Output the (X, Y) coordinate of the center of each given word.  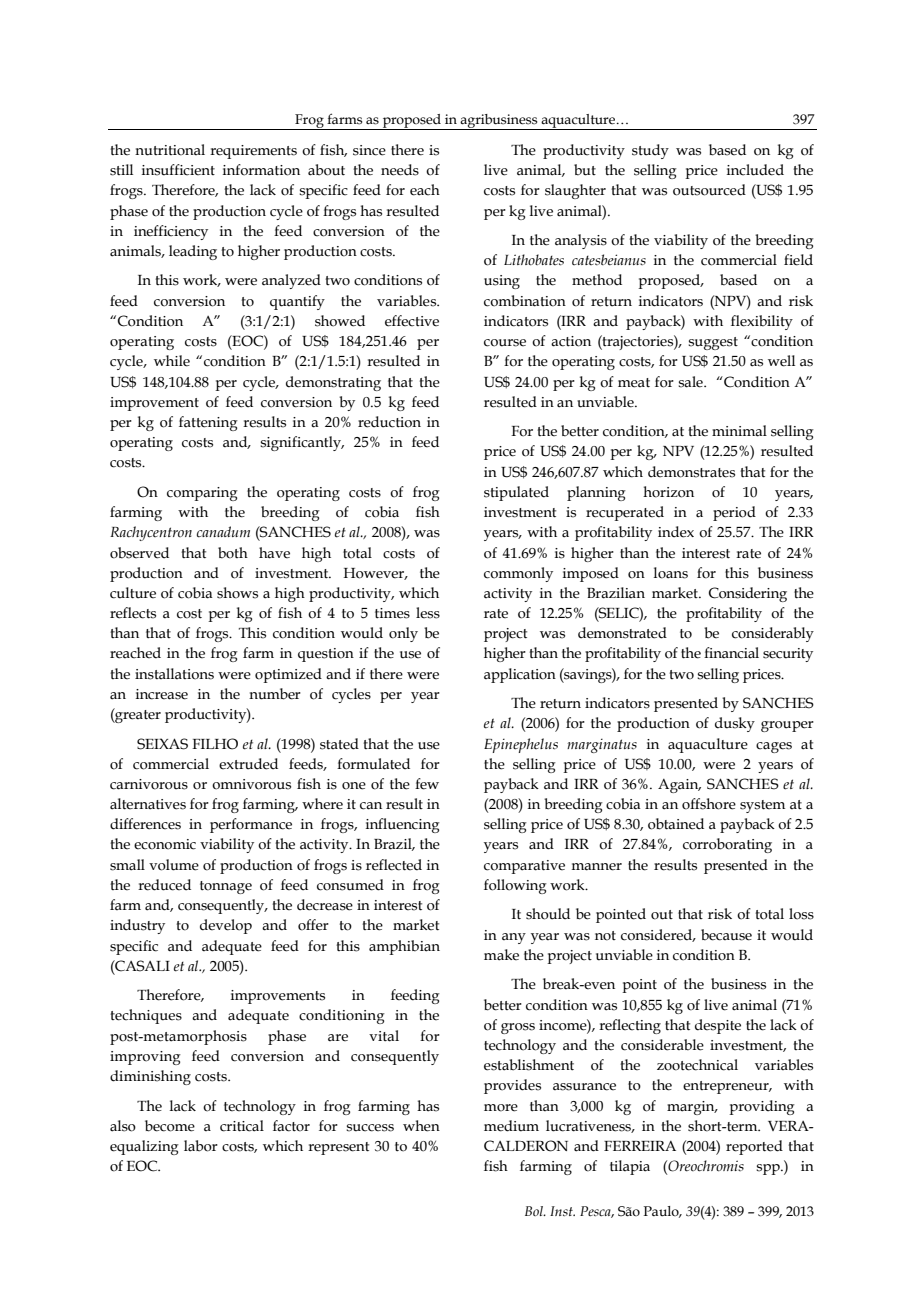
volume (174, 865)
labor (201, 1146)
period (734, 513)
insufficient (178, 170)
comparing (202, 494)
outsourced (709, 190)
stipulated (516, 493)
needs (400, 170)
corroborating (727, 845)
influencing (403, 825)
